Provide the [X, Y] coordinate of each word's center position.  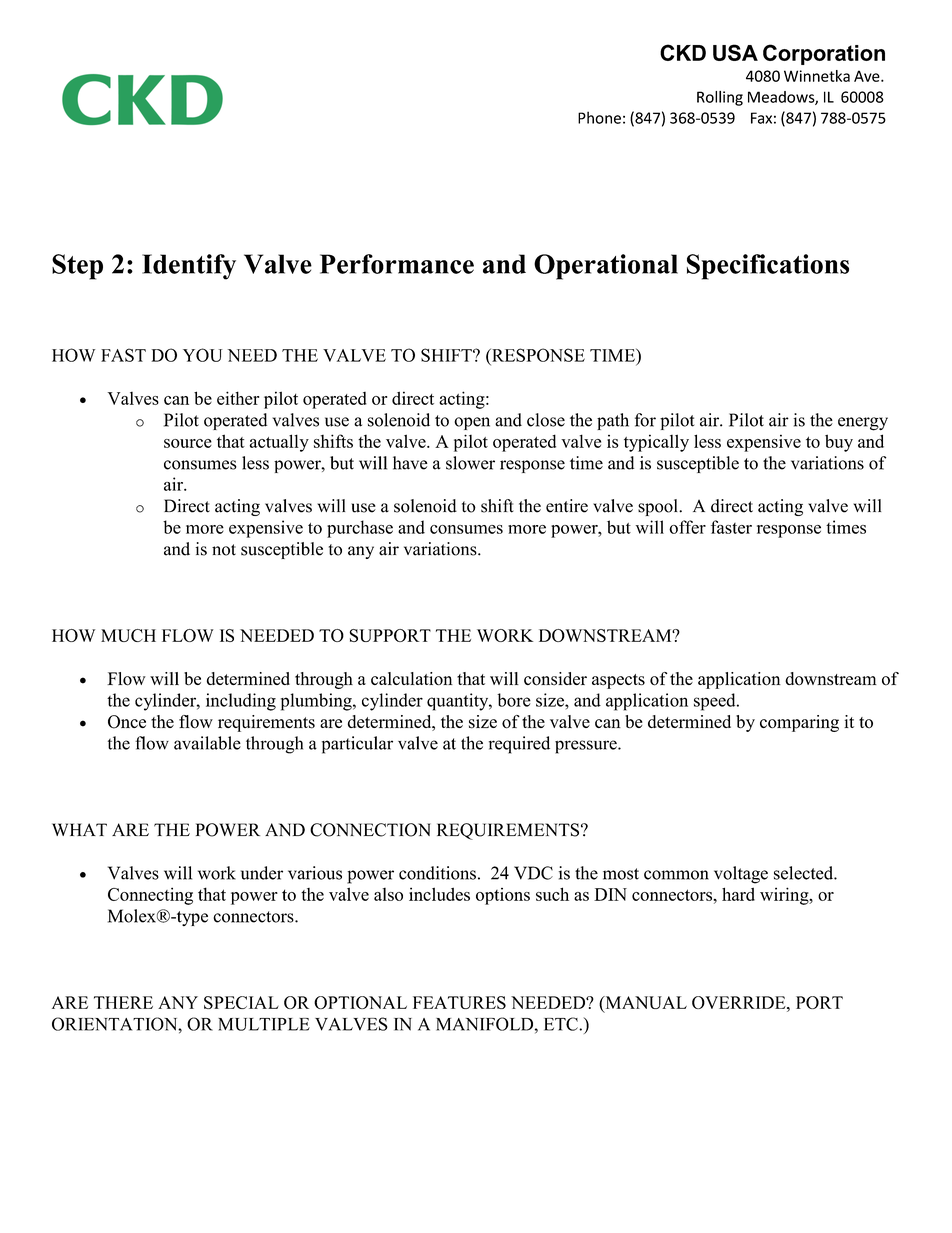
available [207, 743]
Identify [189, 267]
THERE [123, 1002]
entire [567, 506]
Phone [599, 117]
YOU [202, 355]
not [224, 550]
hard [738, 894]
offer [687, 527]
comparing [799, 723]
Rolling [720, 98]
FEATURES [459, 1002]
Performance [397, 264]
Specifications [768, 267]
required [519, 745]
